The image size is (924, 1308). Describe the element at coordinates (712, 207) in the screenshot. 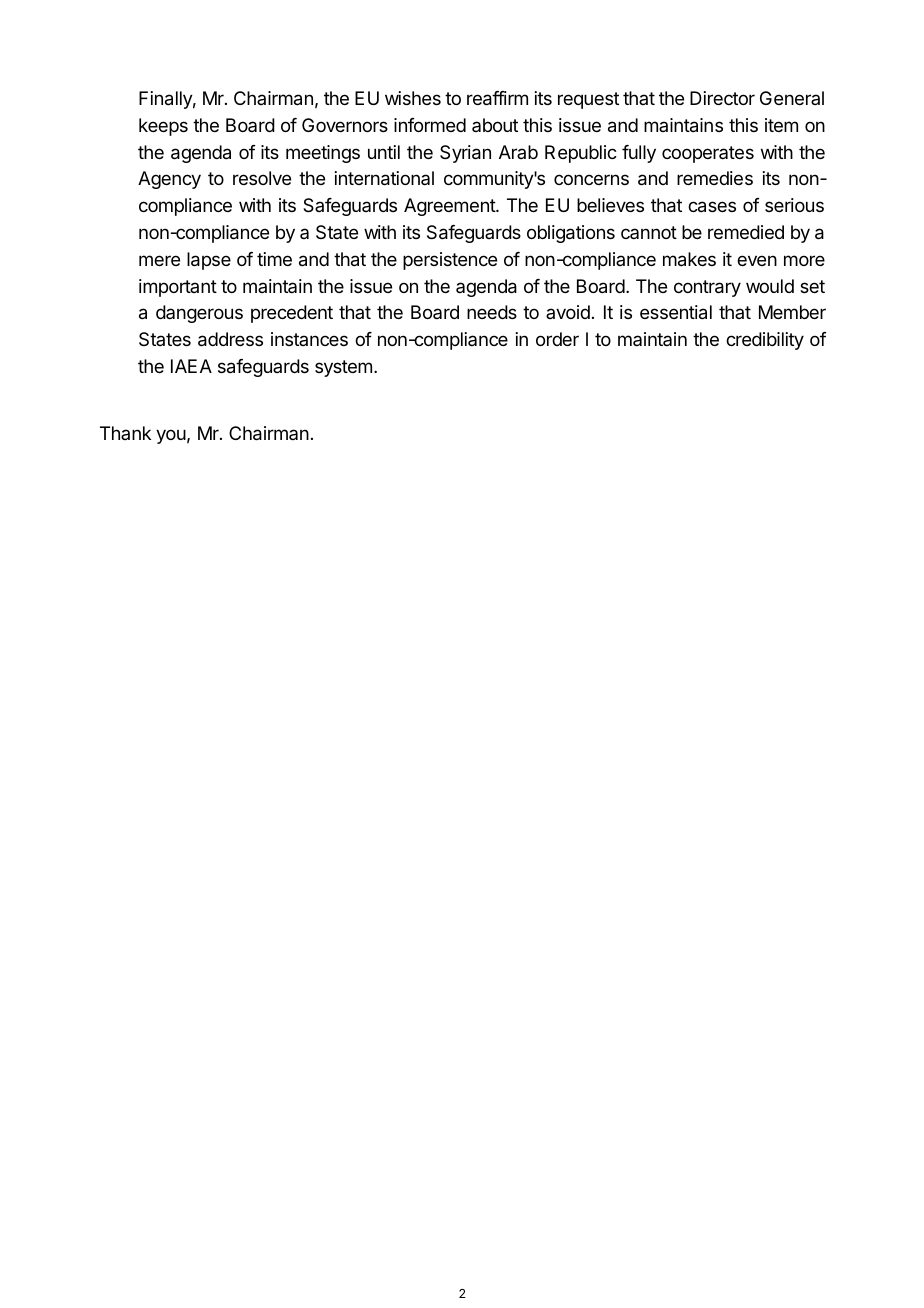

I see `cases` at that location.
